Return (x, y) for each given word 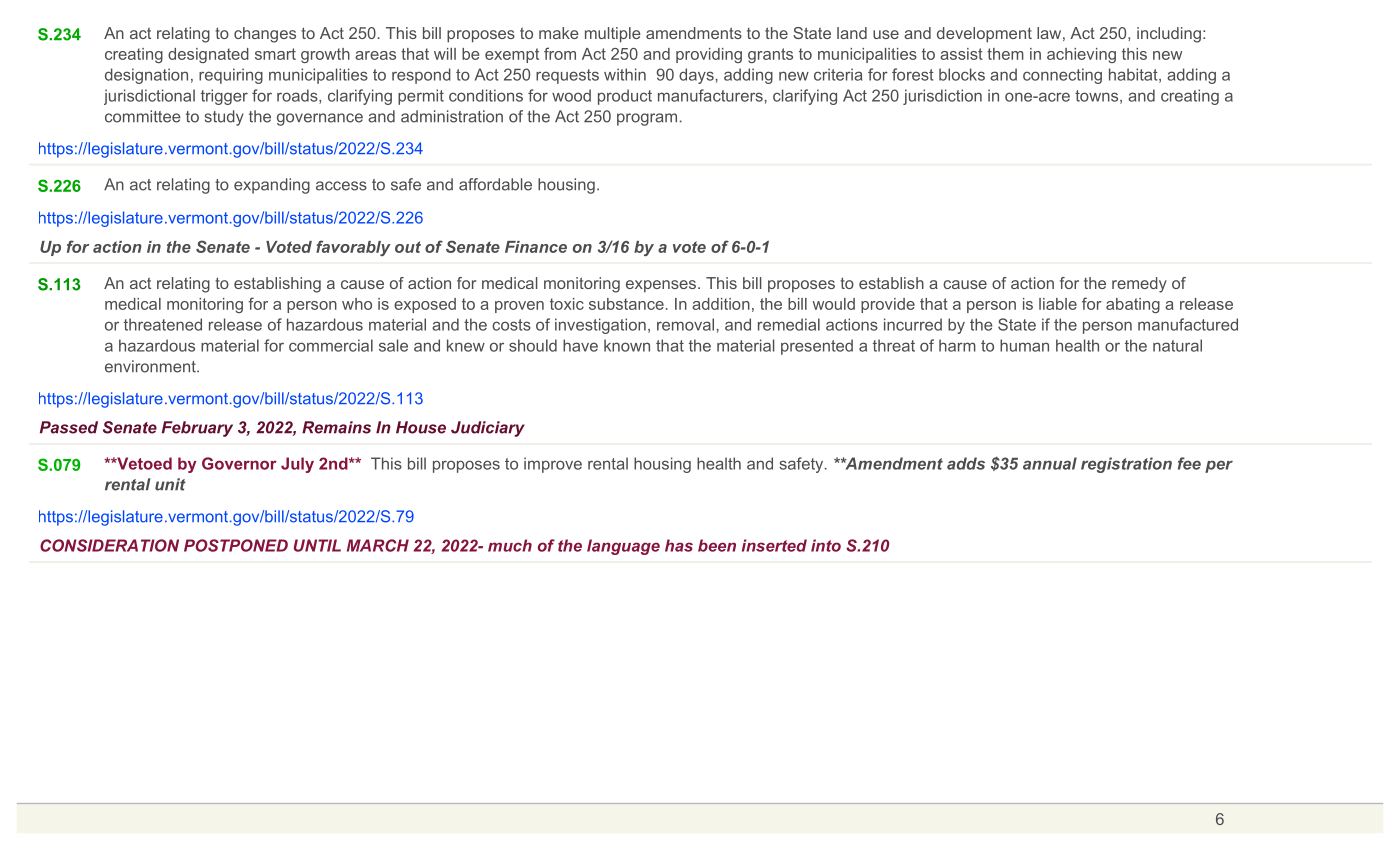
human (1024, 345)
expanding (272, 186)
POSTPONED (236, 545)
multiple (613, 35)
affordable (495, 184)
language (623, 547)
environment (151, 366)
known (627, 345)
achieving (1081, 55)
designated (208, 55)
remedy (1139, 285)
